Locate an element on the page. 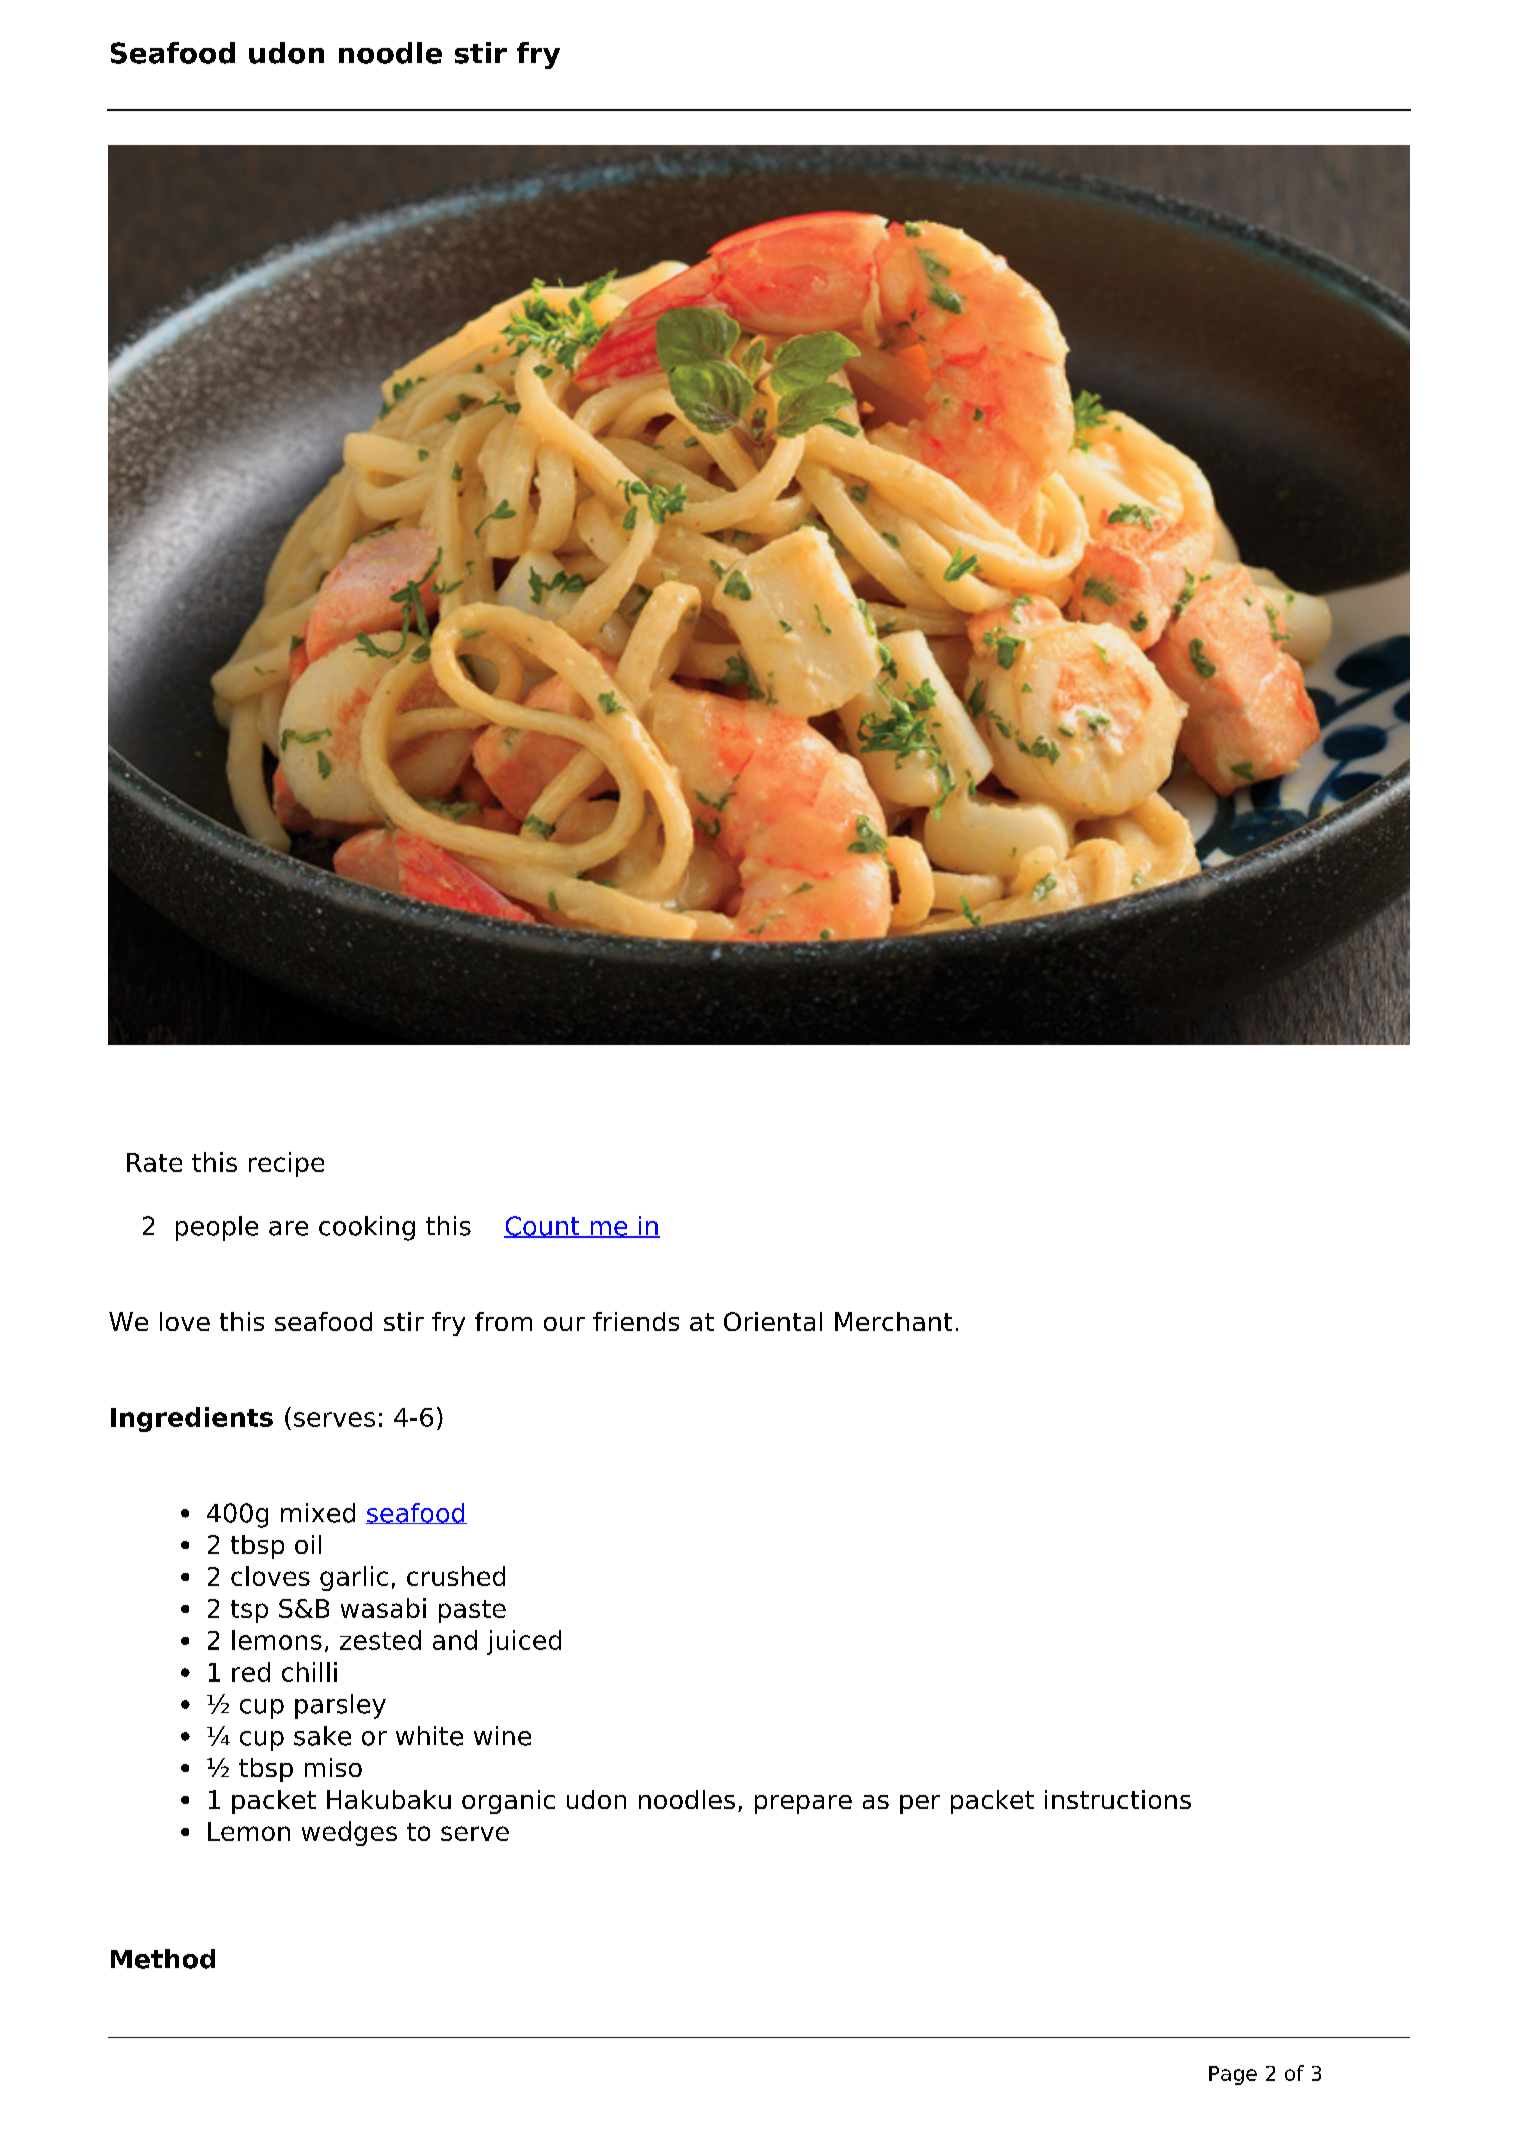 This page has height=2146, width=1518. juiced is located at coordinates (524, 1642).
